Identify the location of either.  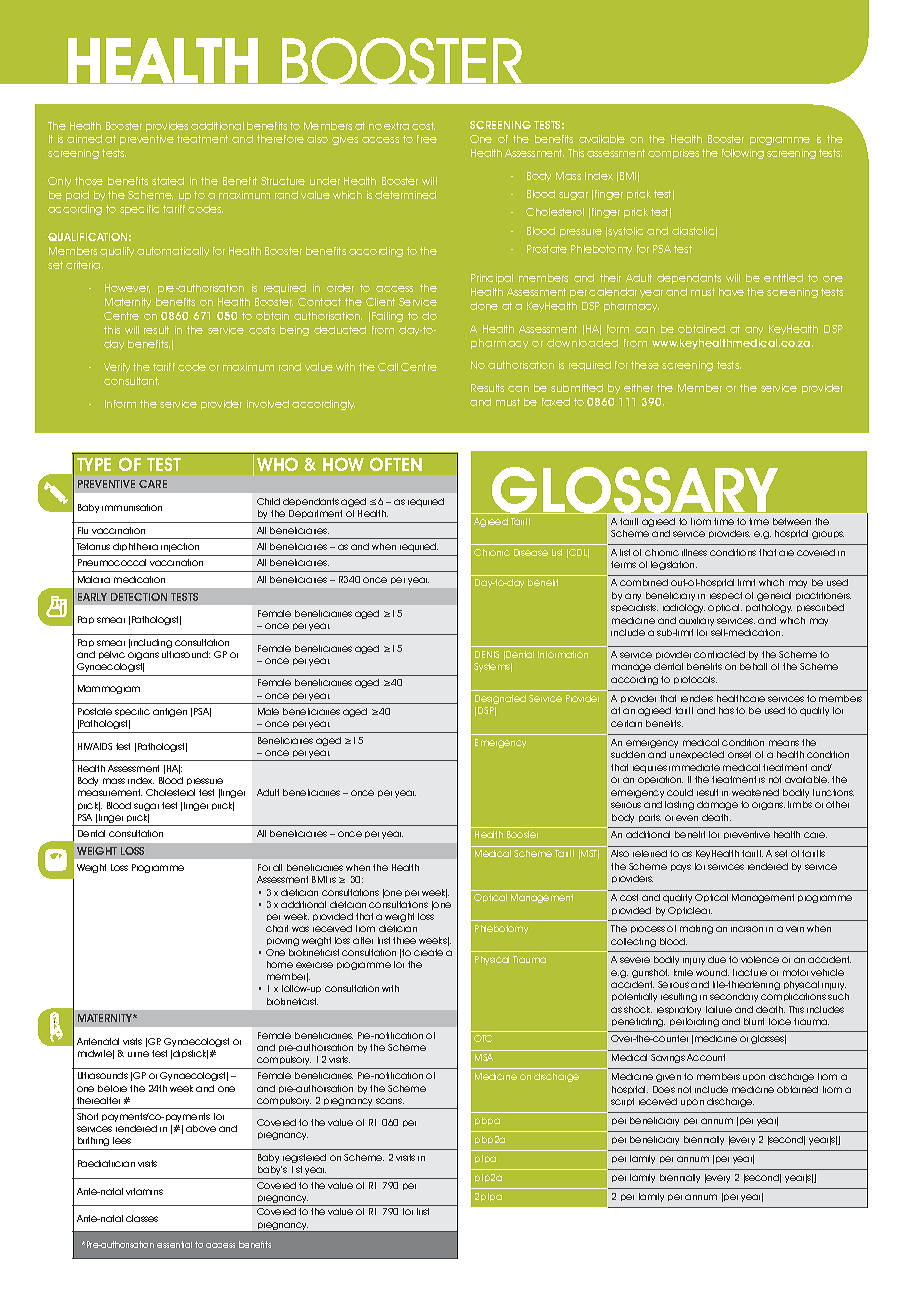
(638, 388).
